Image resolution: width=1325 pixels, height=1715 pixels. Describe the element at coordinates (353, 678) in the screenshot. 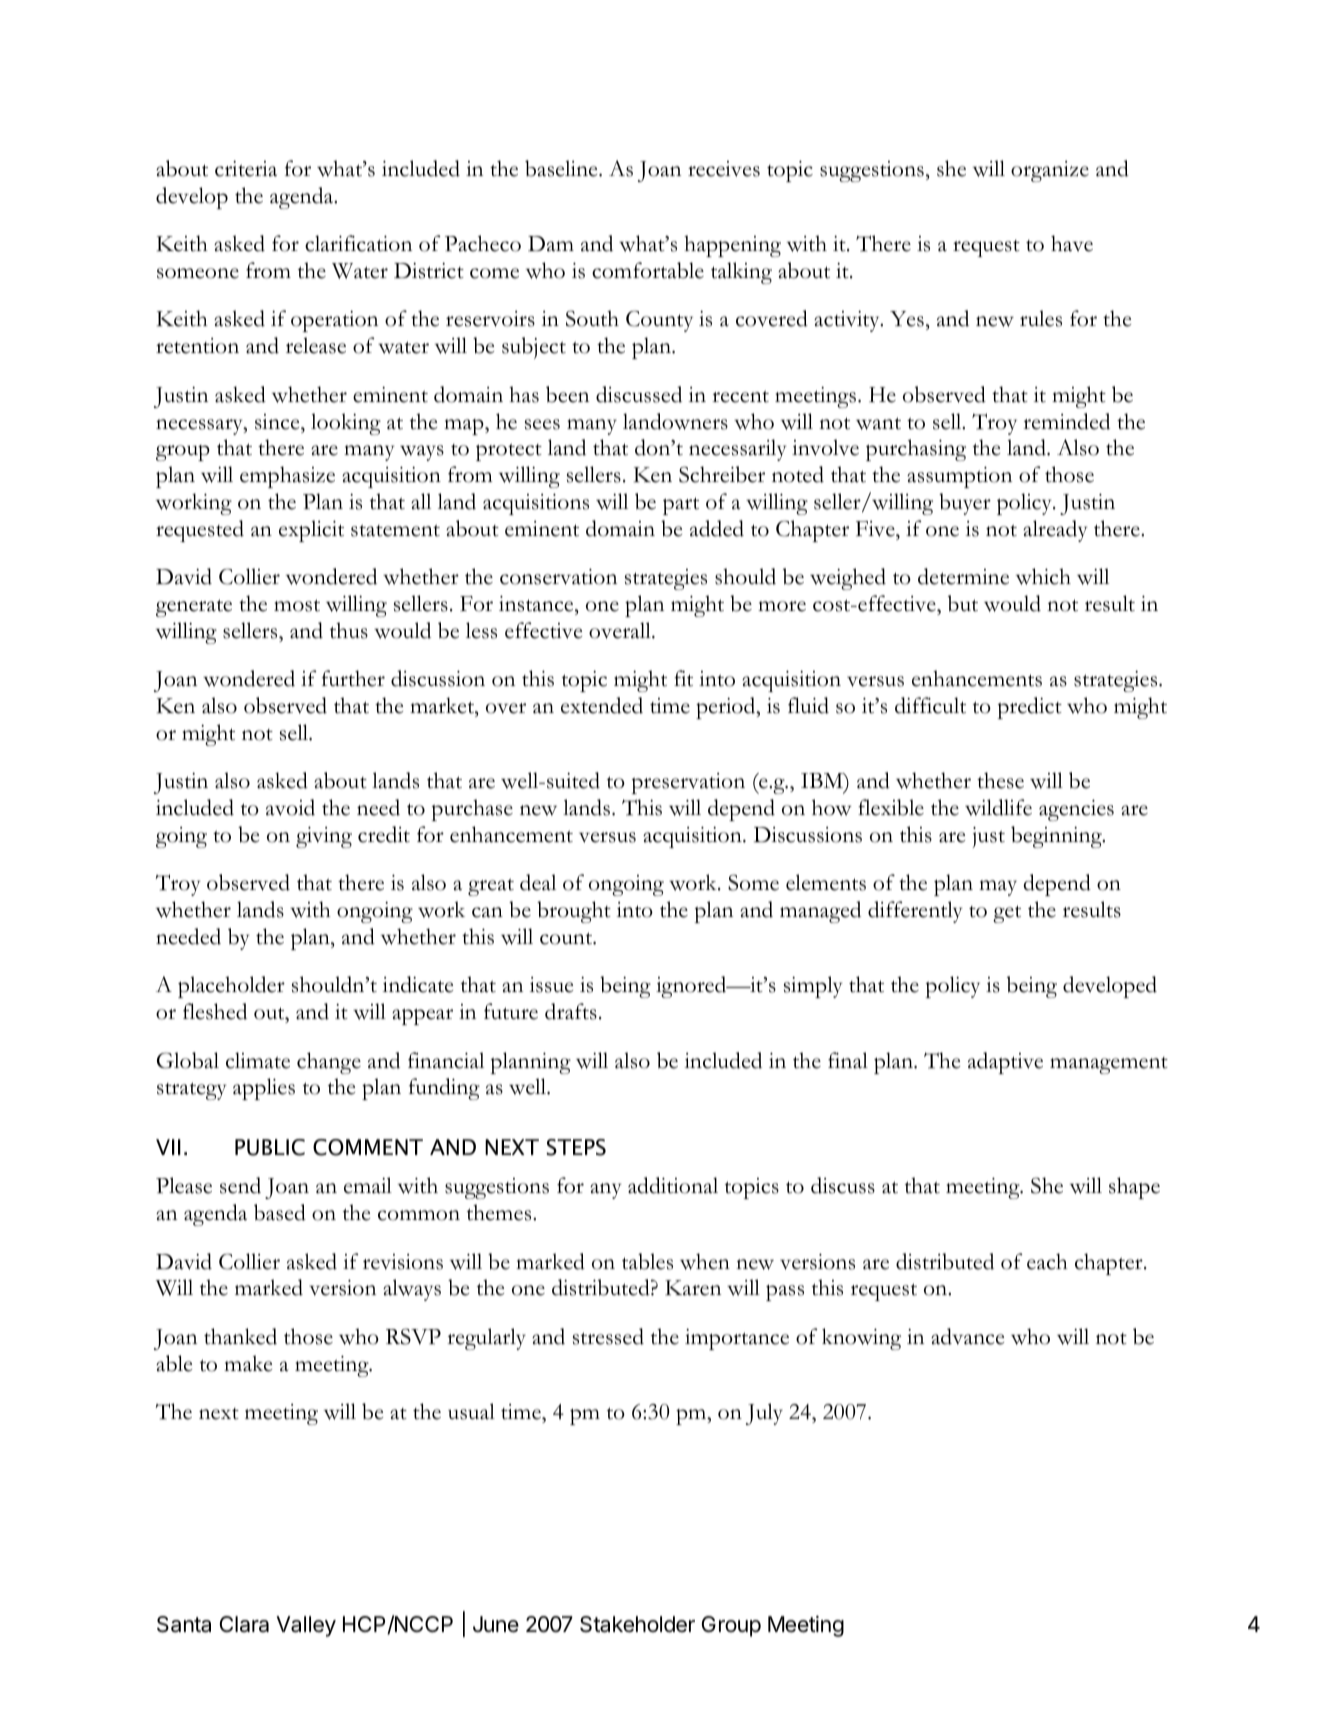

I see `further` at that location.
